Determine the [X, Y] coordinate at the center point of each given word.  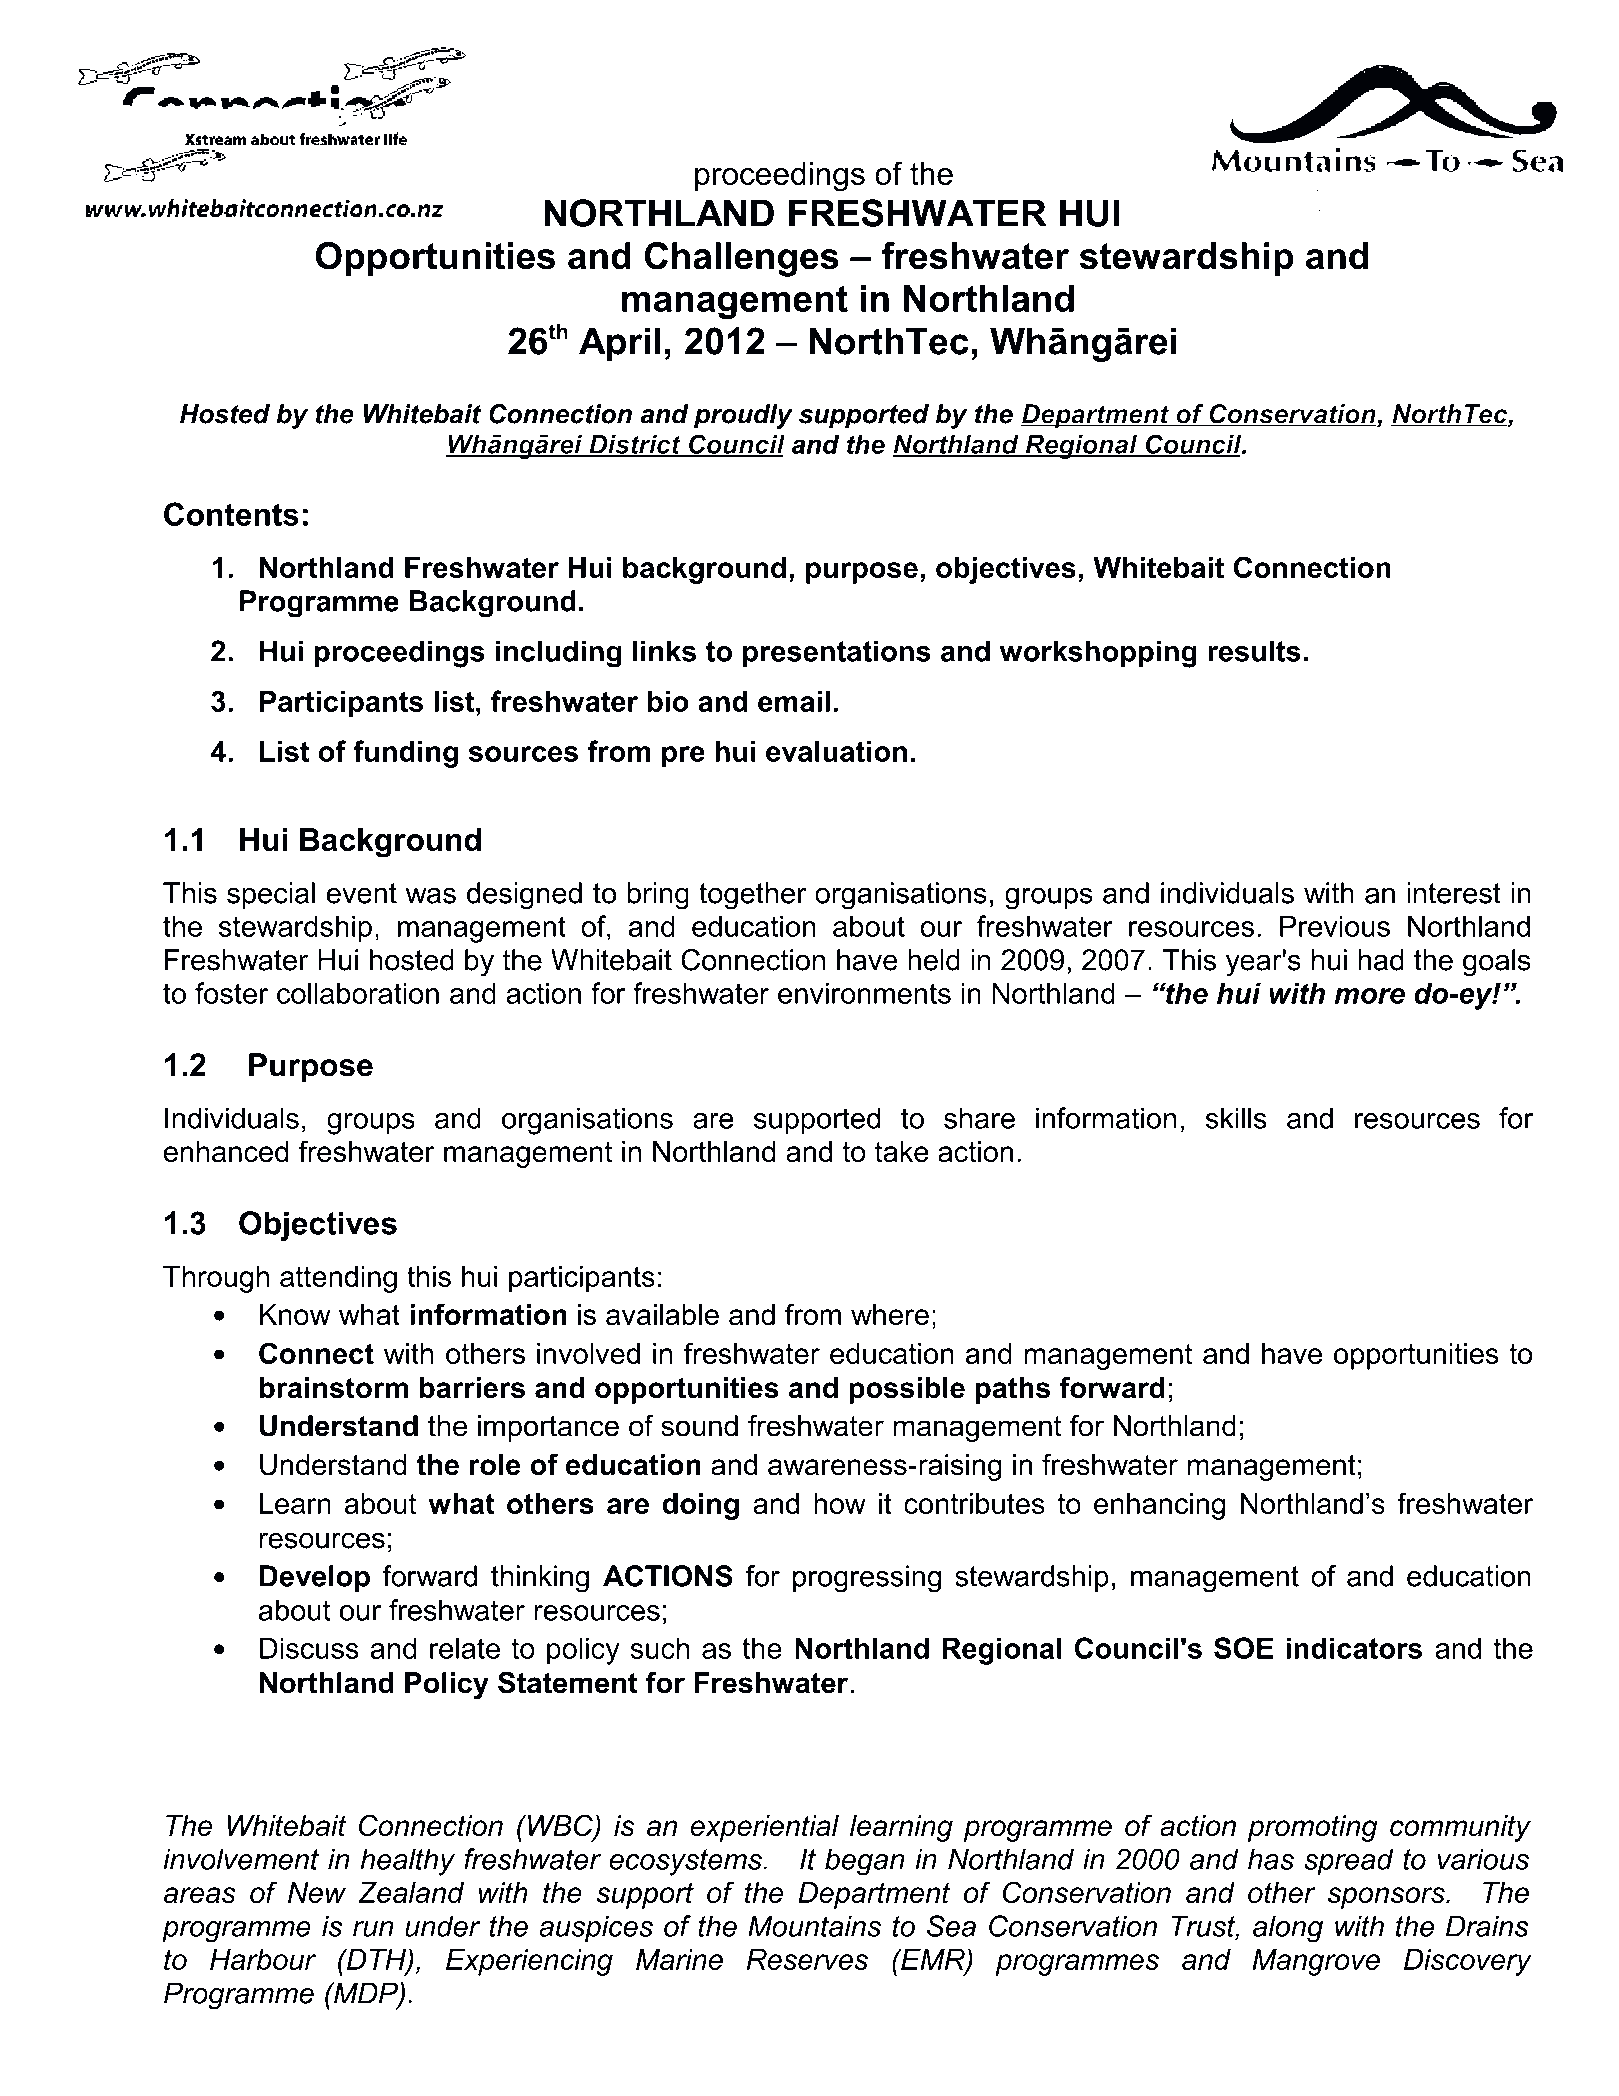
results [1254, 651]
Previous [1335, 926]
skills [1236, 1118]
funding [405, 754]
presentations [837, 653]
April [620, 344]
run [373, 1929]
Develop [315, 1578]
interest [1454, 893]
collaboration [358, 993]
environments [864, 993]
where [890, 1314]
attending [338, 1279]
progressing [867, 1579]
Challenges [742, 259]
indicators [1354, 1648]
